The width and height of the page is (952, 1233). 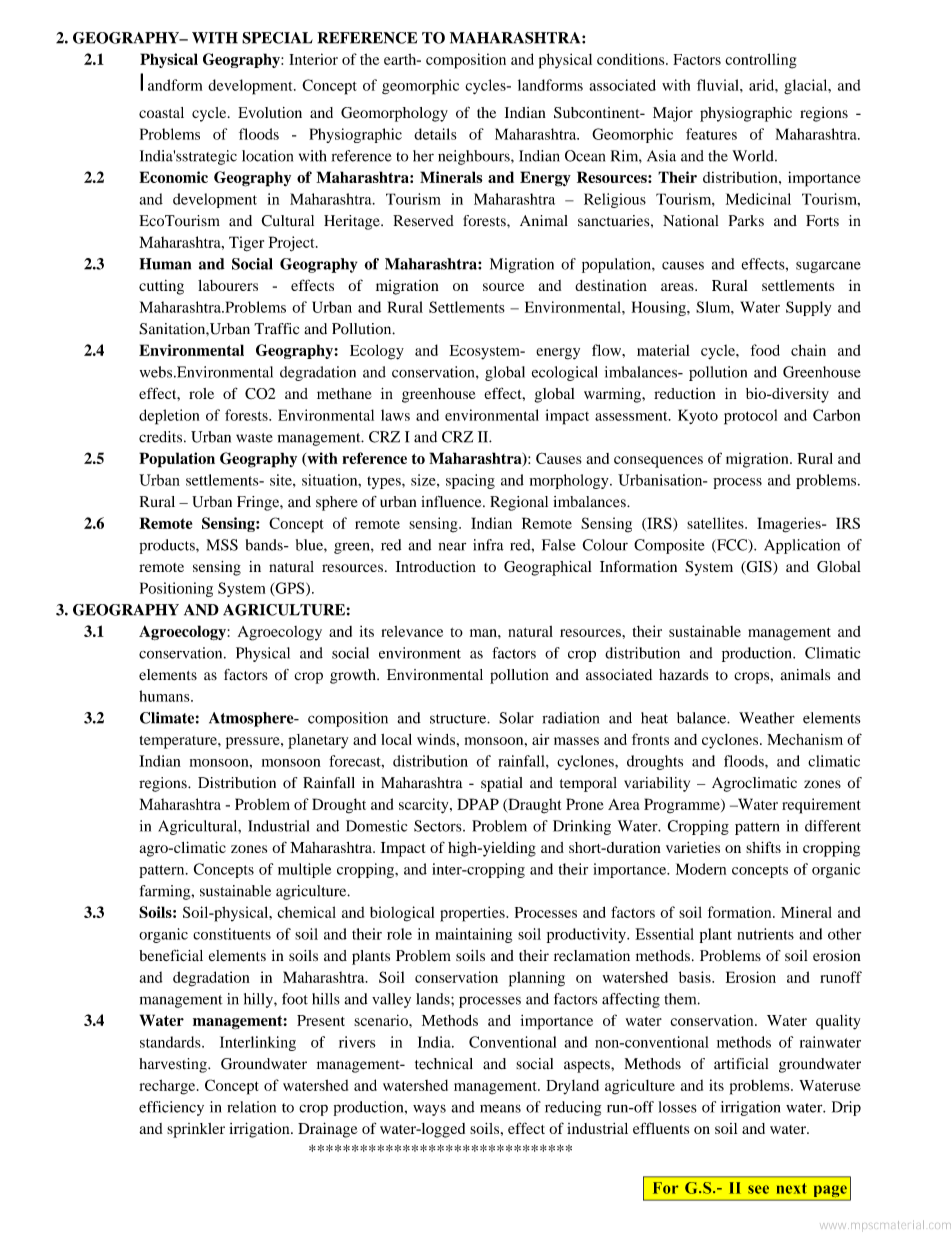 What do you see at coordinates (435, 134) in the page?
I see `details` at bounding box center [435, 134].
